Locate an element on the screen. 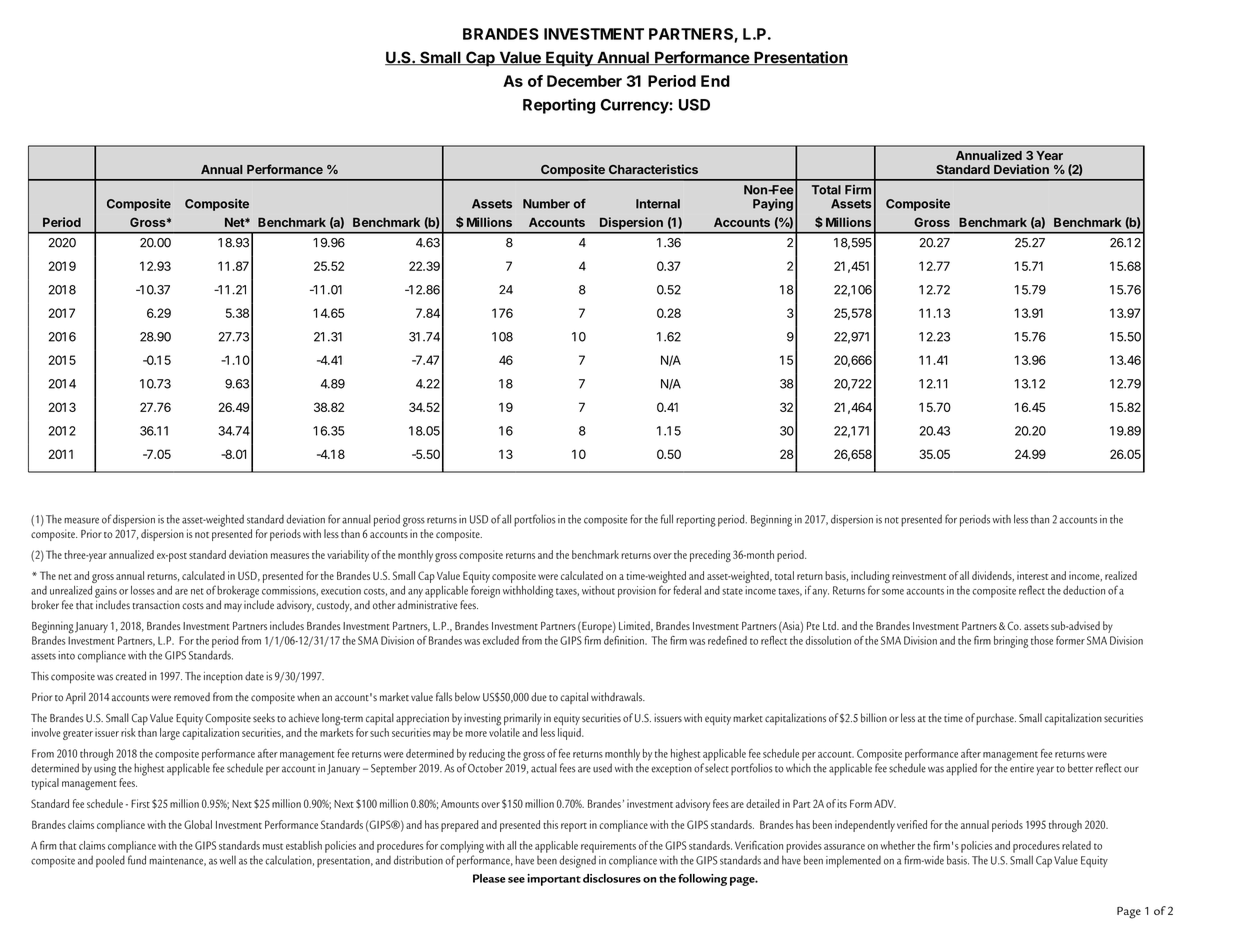  related is located at coordinates (1076, 845).
